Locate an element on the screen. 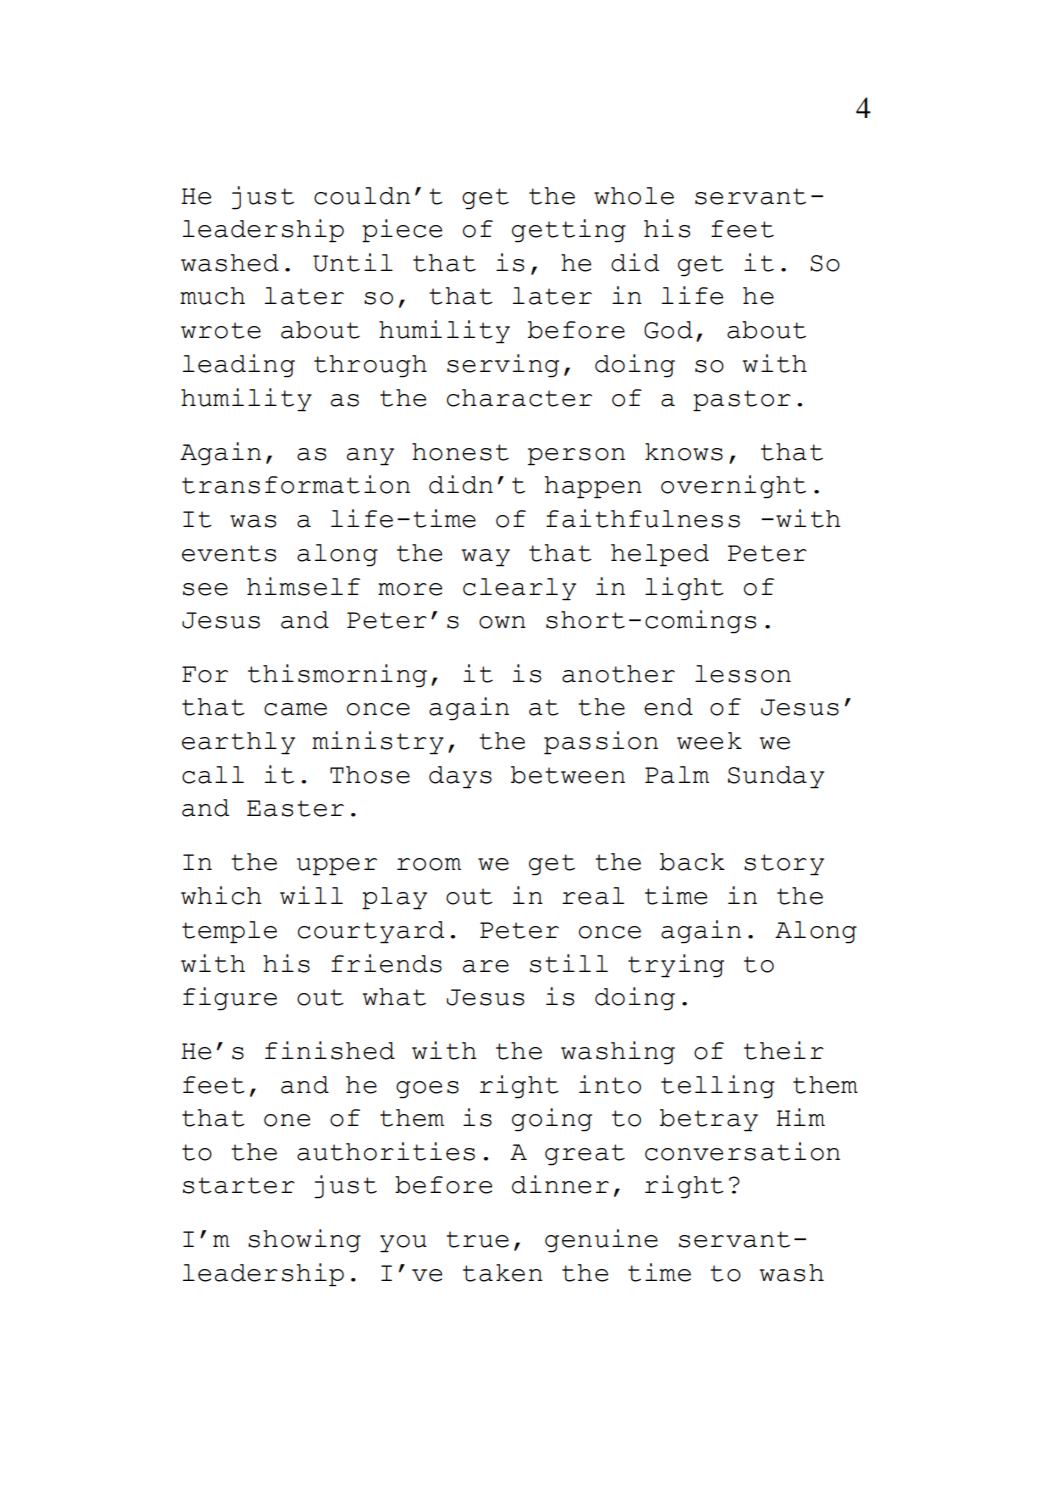 The width and height of the screenshot is (1051, 1491). getting is located at coordinates (569, 231).
